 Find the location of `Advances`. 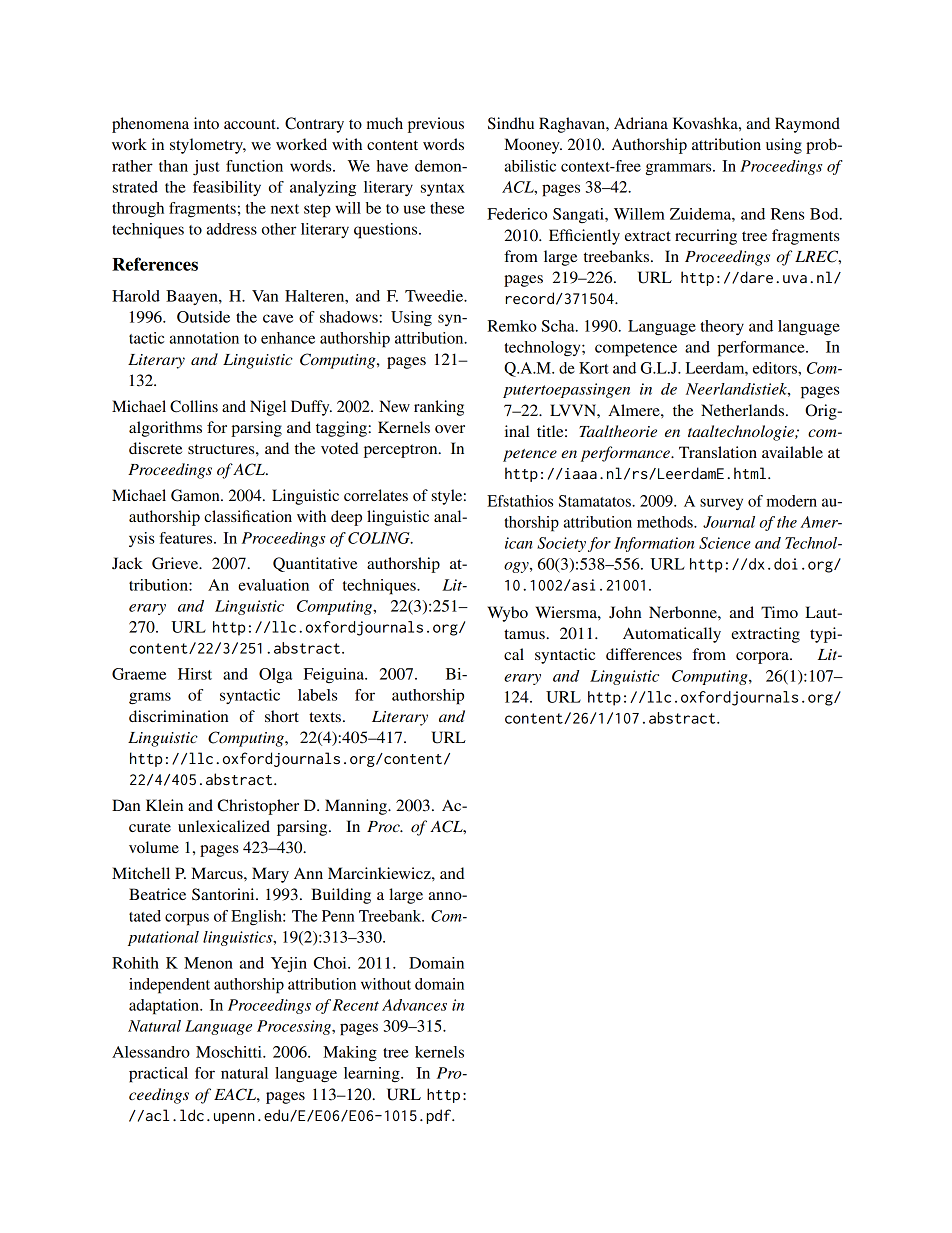

Advances is located at coordinates (414, 1005).
